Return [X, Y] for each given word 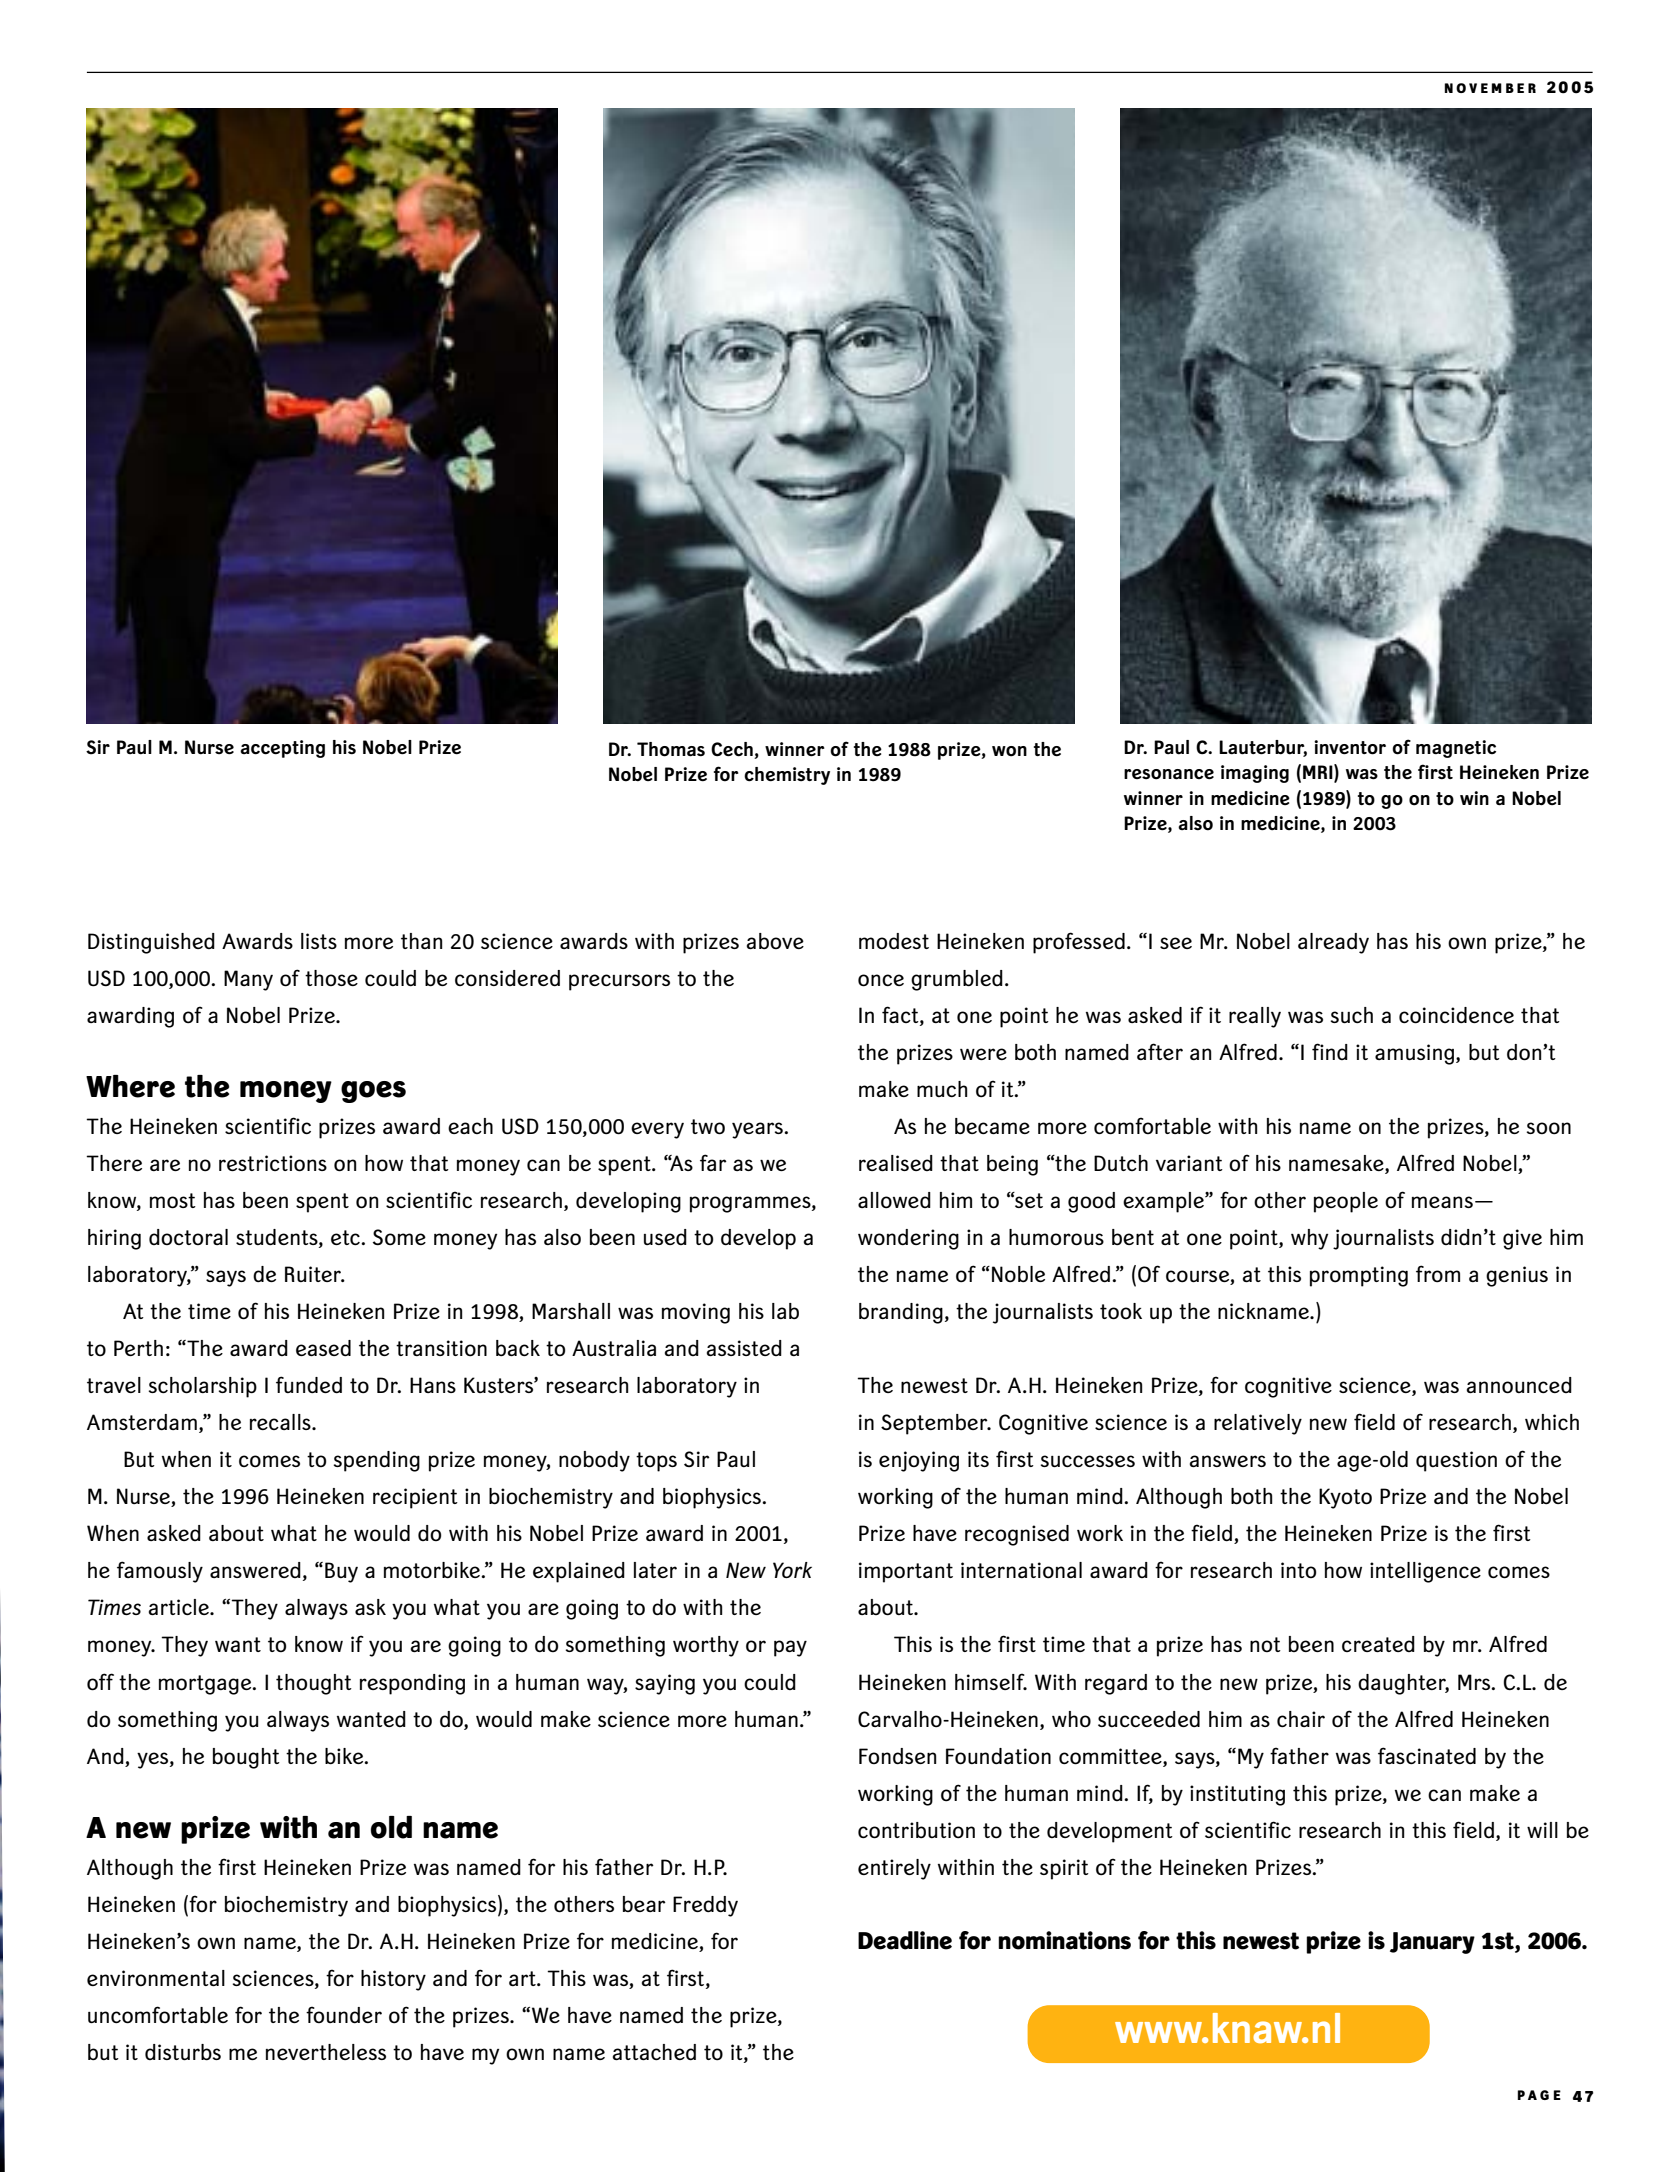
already [1333, 943]
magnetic [1456, 749]
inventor [1350, 747]
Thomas [671, 749]
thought [314, 1684]
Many [248, 980]
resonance [1169, 774]
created [1378, 1644]
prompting [1359, 1276]
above [775, 941]
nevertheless [326, 2052]
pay [790, 1648]
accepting [282, 749]
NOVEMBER [1490, 88]
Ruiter [314, 1274]
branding [901, 1313]
